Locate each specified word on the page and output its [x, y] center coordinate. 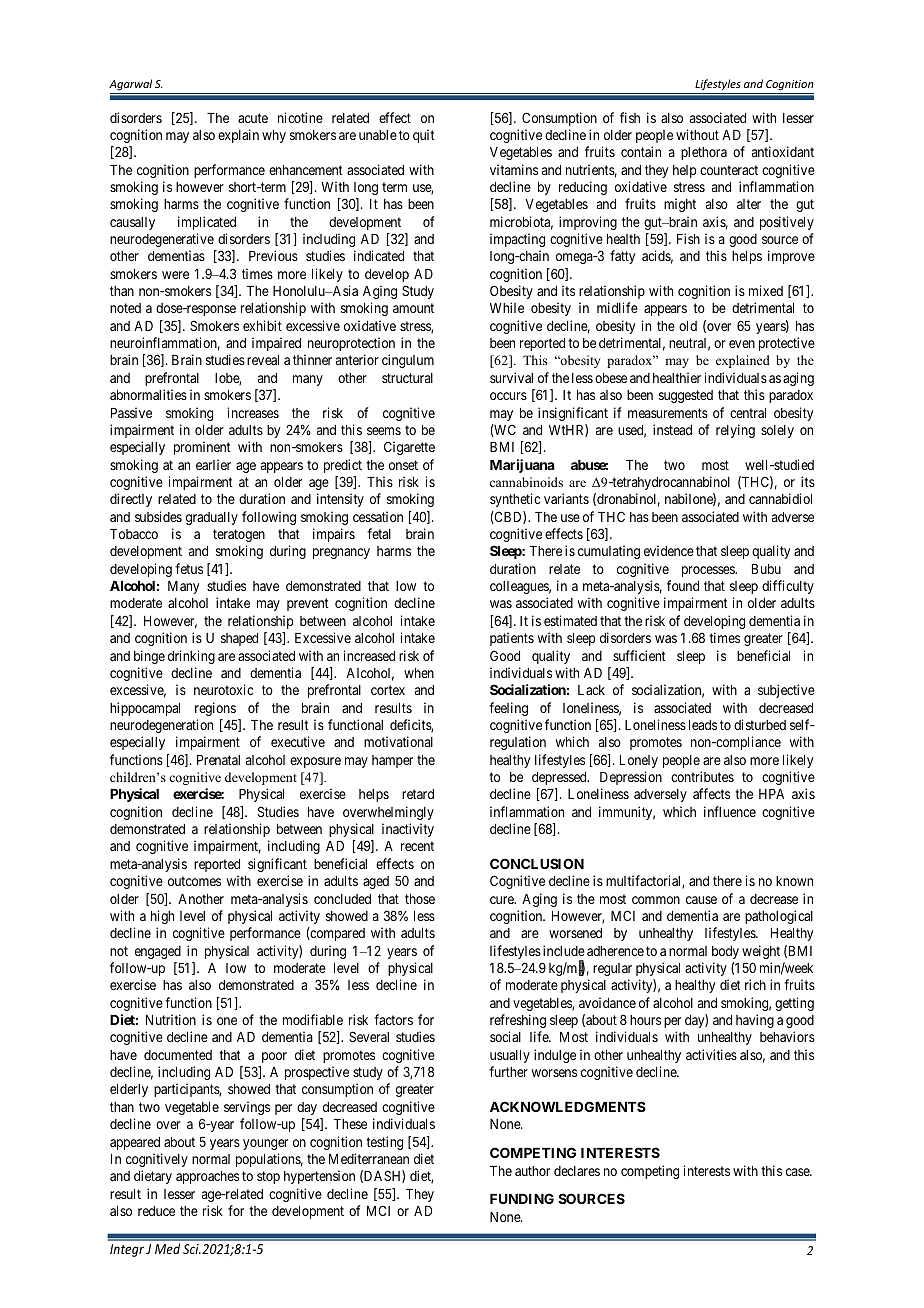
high [162, 917]
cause [701, 900]
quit [424, 136]
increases [253, 412]
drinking [191, 657]
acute [253, 118]
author [532, 1171]
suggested [686, 396]
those [420, 899]
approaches [207, 1177]
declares [577, 1171]
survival [511, 377]
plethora [704, 153]
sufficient [639, 655]
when [419, 673]
